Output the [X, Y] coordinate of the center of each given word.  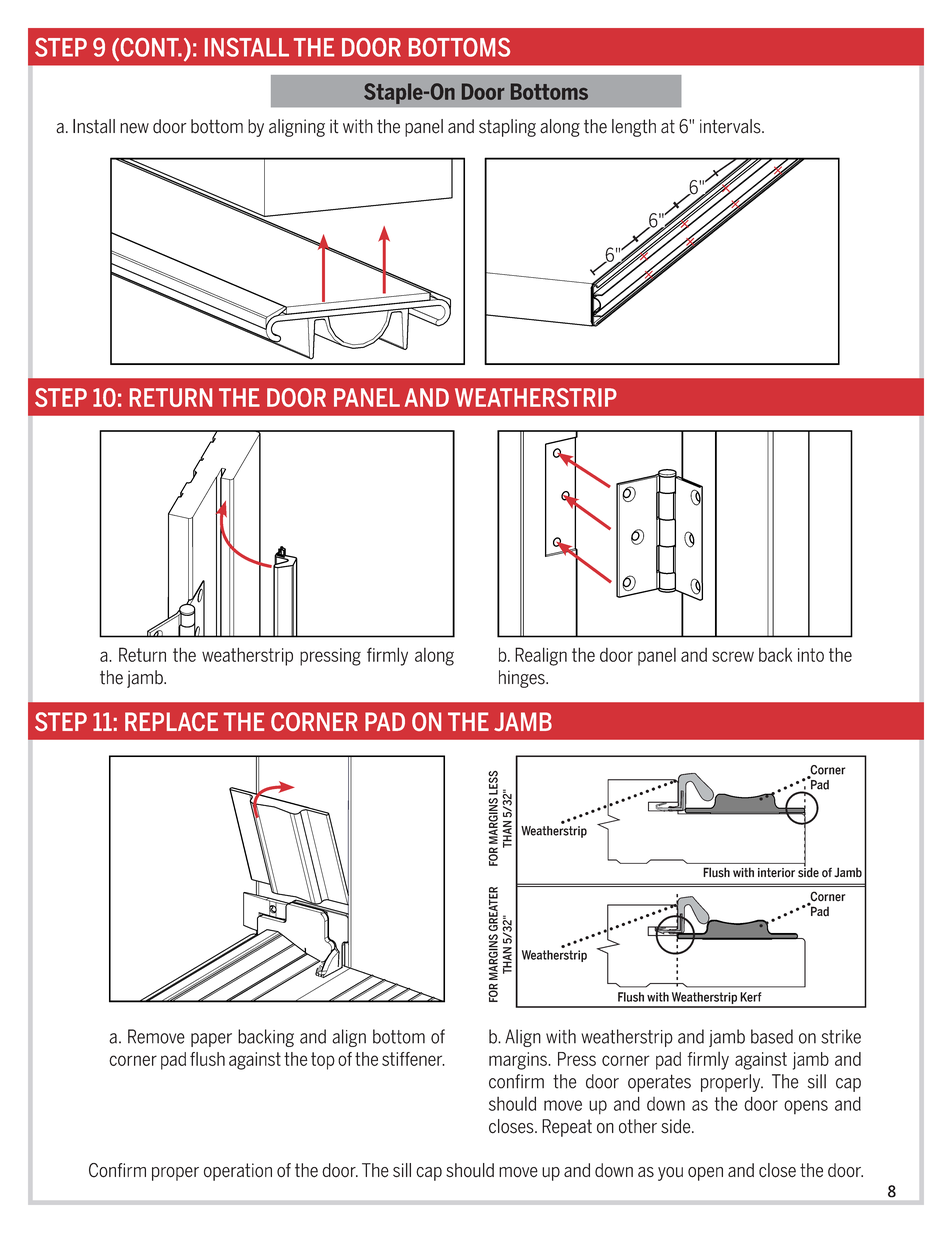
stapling [507, 128]
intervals [731, 126]
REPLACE [171, 721]
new [134, 128]
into [811, 655]
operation [238, 1172]
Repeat [567, 1128]
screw [733, 656]
